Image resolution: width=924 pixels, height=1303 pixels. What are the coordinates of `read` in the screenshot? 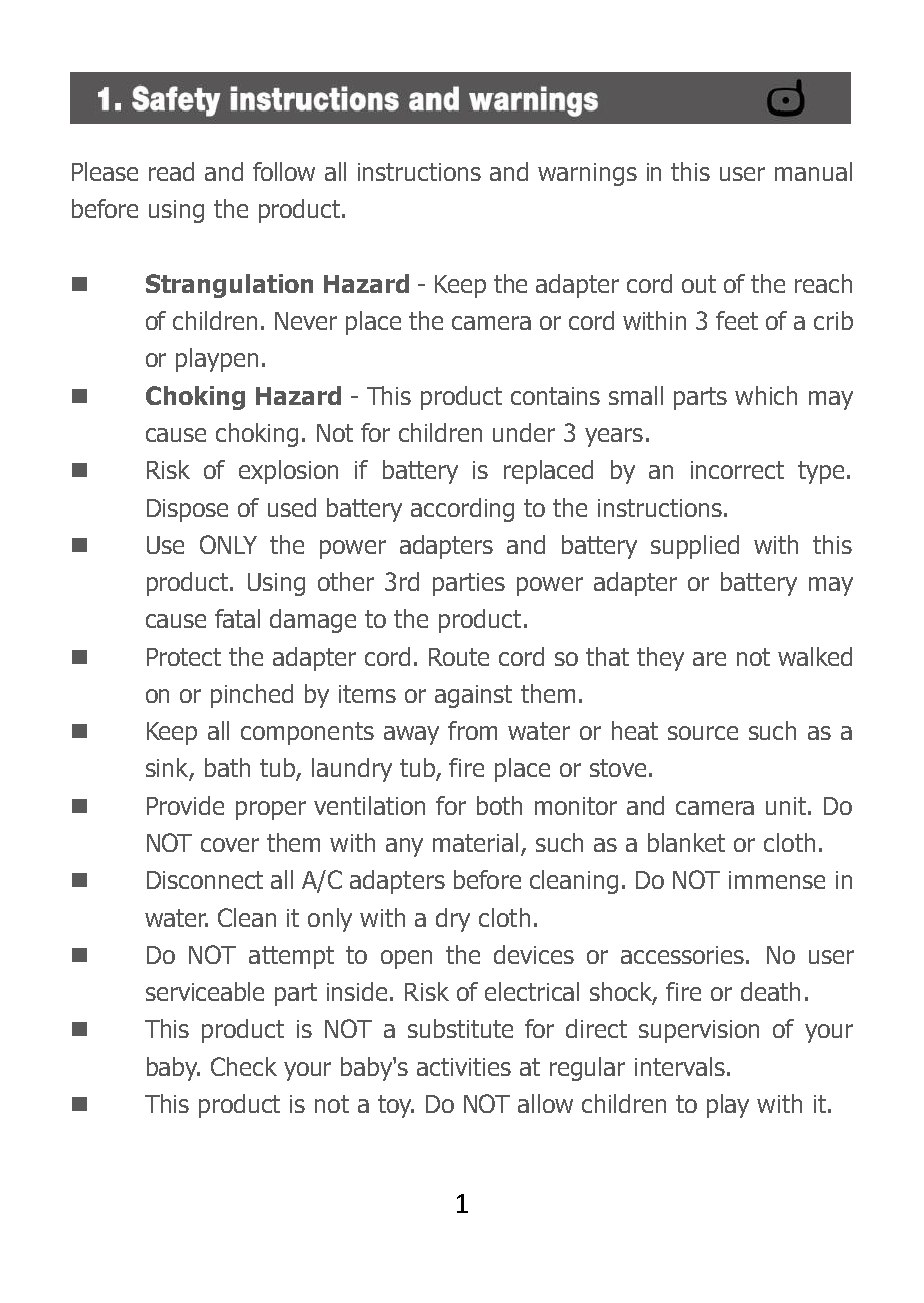 It's located at (171, 171).
